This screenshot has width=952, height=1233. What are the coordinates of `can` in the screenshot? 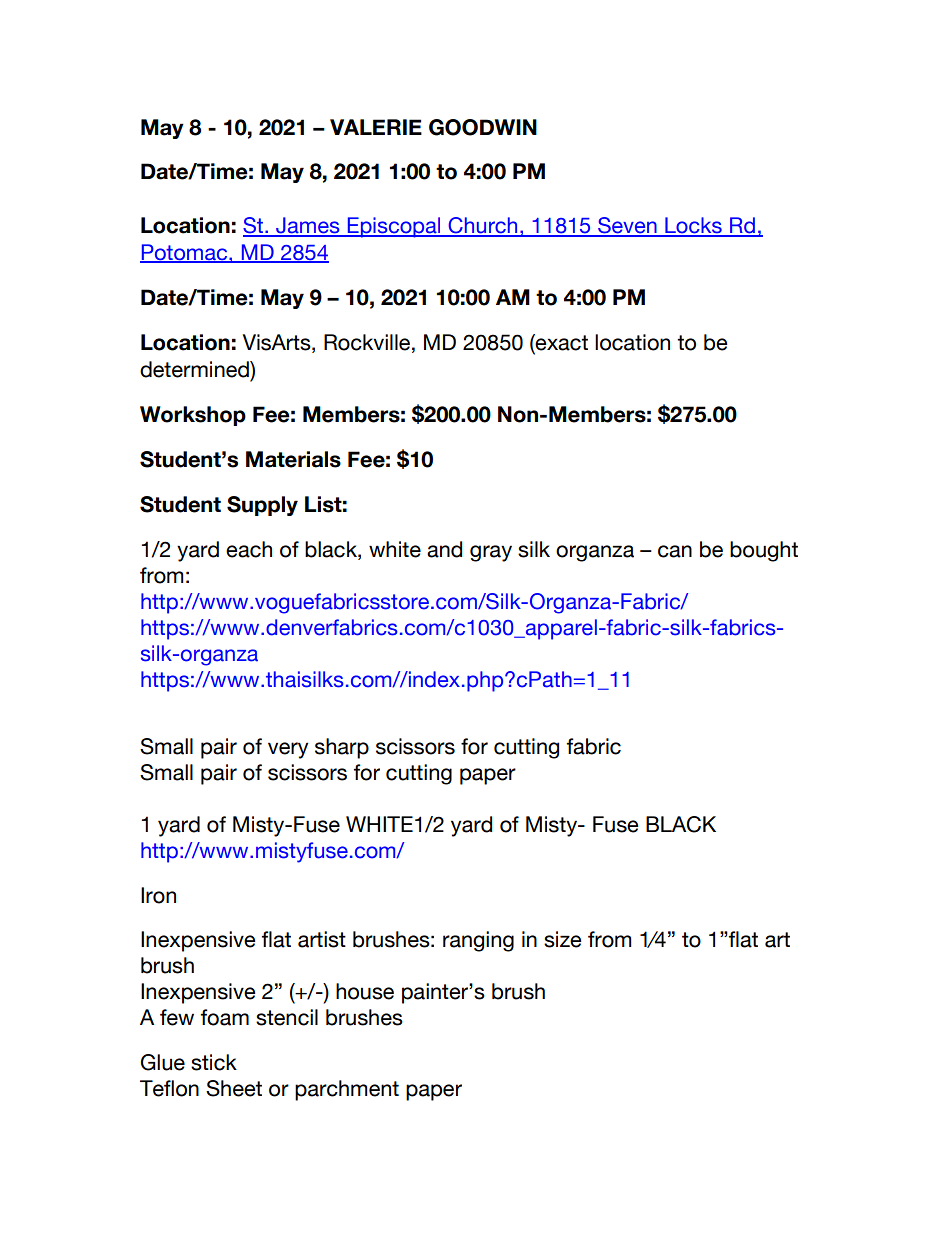 It's located at (675, 551).
